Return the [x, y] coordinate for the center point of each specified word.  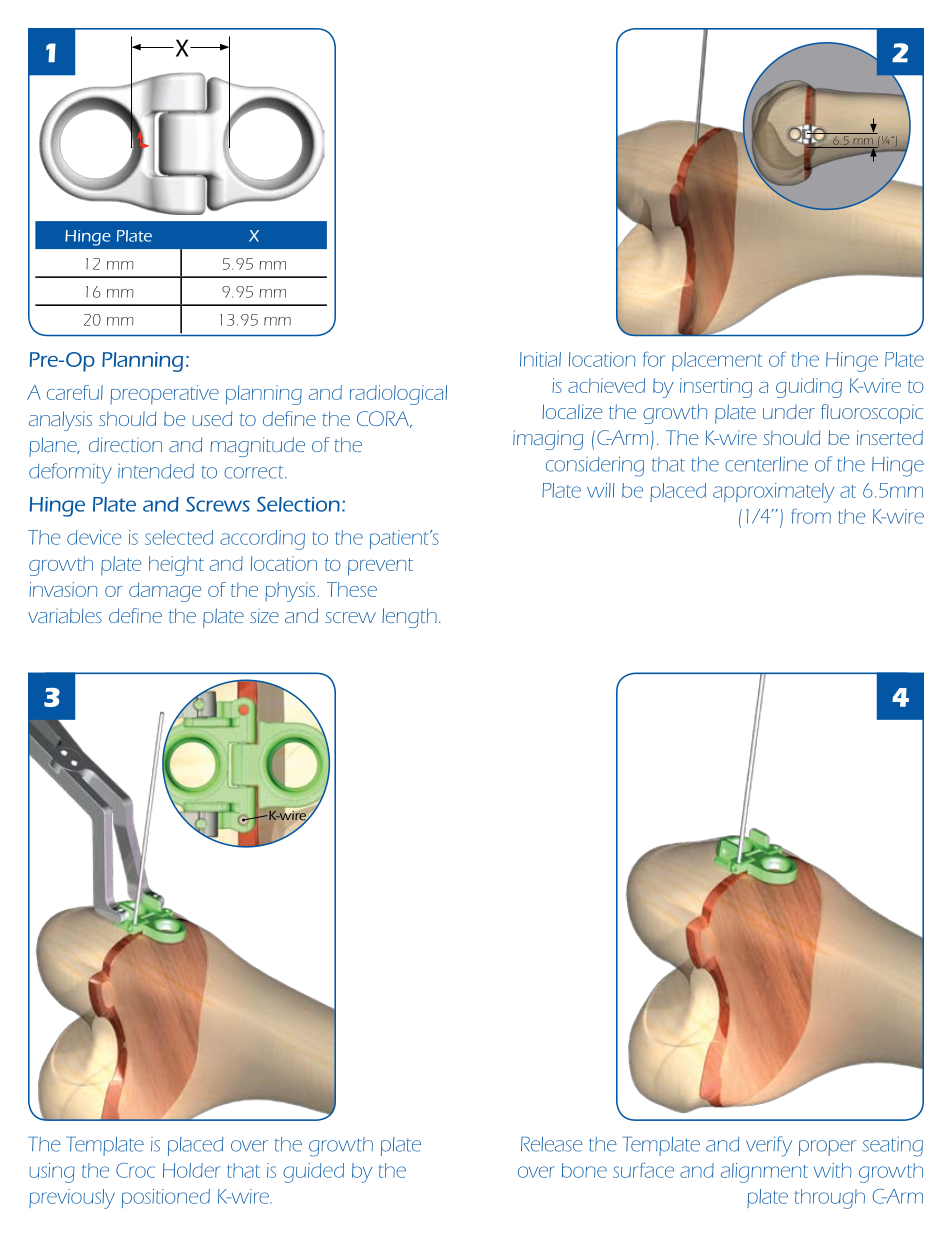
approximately [773, 493]
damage [165, 592]
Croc [135, 1170]
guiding [809, 388]
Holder [192, 1170]
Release [552, 1144]
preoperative [164, 395]
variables [65, 615]
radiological [398, 395]
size [264, 615]
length [409, 618]
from [811, 516]
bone [584, 1170]
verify [769, 1146]
